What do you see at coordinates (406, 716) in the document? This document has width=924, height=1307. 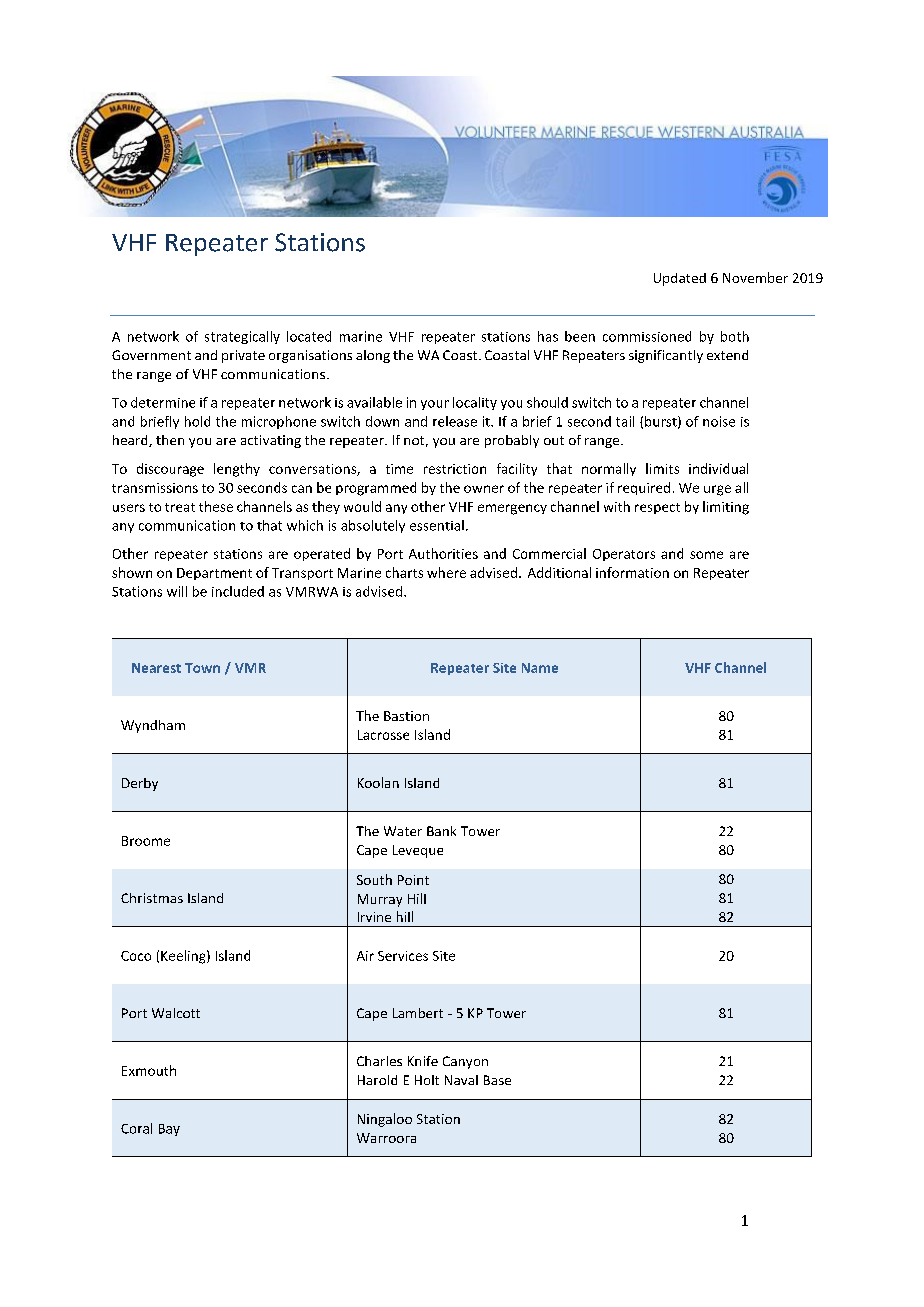 I see `Bastion` at bounding box center [406, 716].
